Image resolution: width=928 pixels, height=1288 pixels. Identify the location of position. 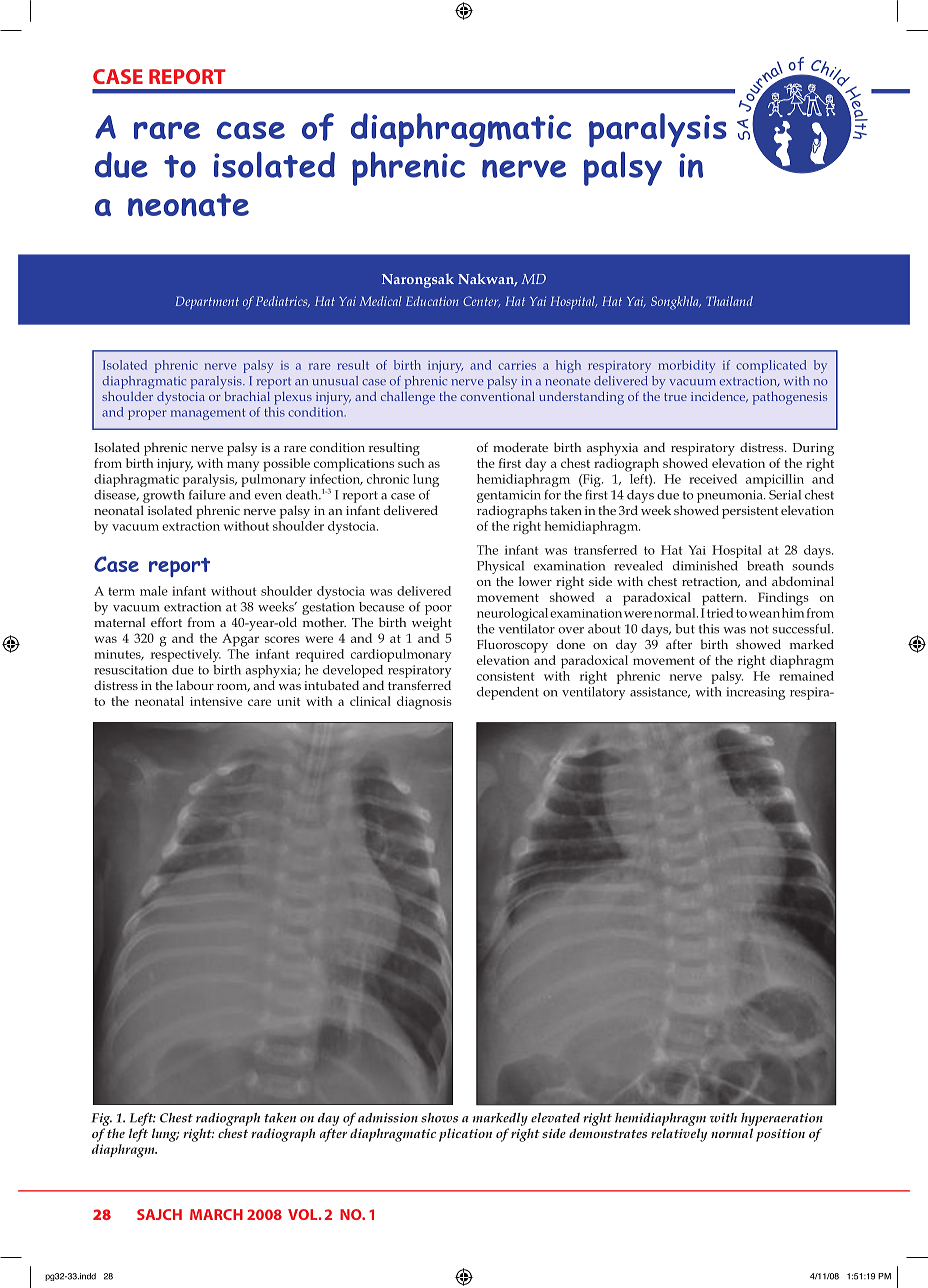
(780, 1135).
